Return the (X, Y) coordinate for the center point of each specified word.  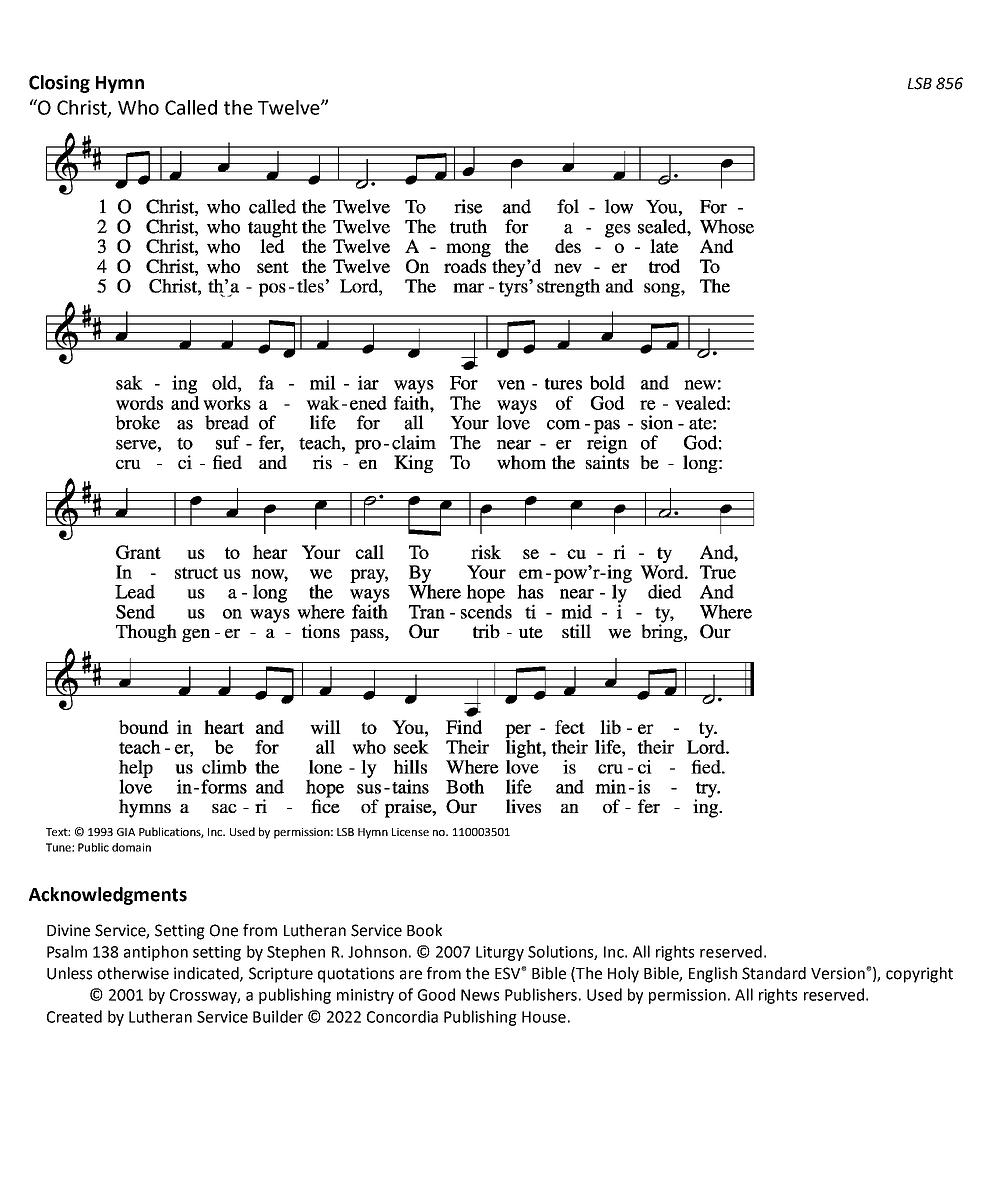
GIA (126, 832)
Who (138, 107)
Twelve (290, 107)
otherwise (133, 973)
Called (191, 107)
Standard (774, 973)
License (410, 832)
